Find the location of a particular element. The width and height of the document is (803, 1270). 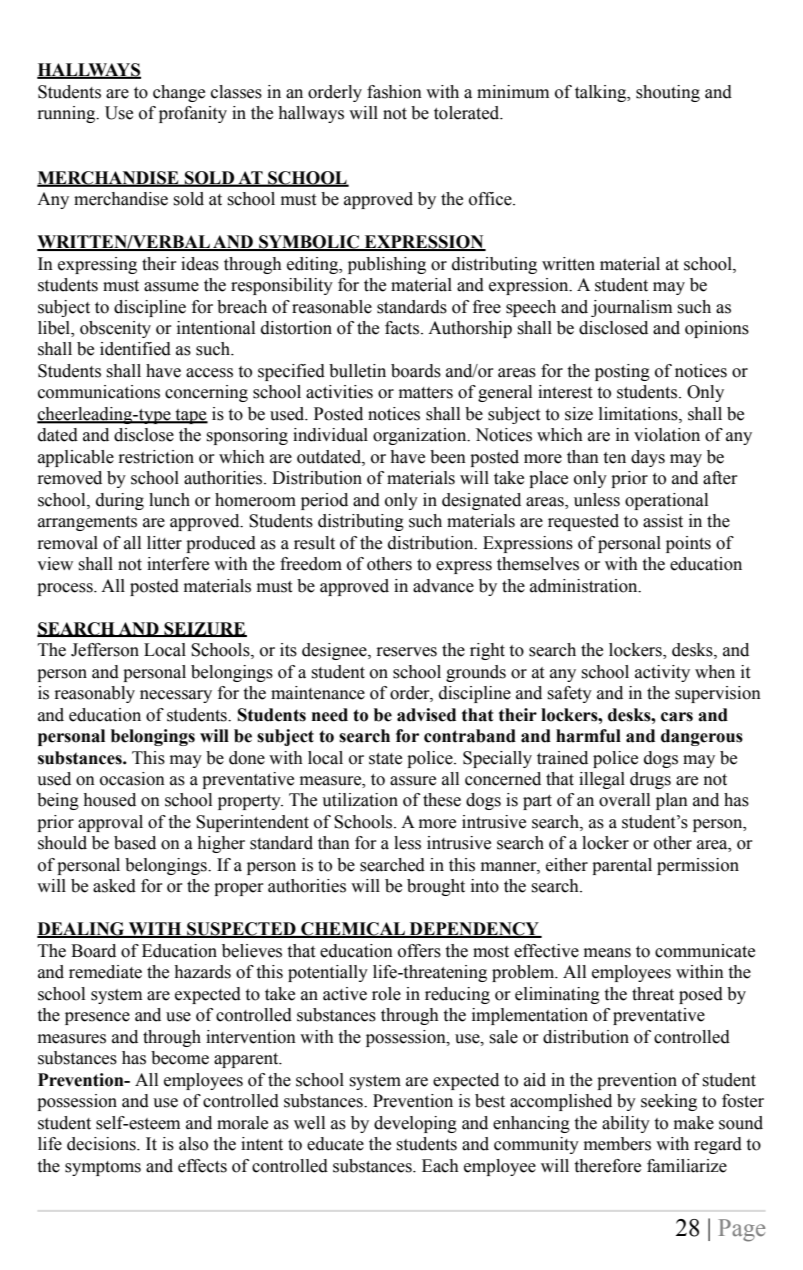

fashion is located at coordinates (394, 92).
